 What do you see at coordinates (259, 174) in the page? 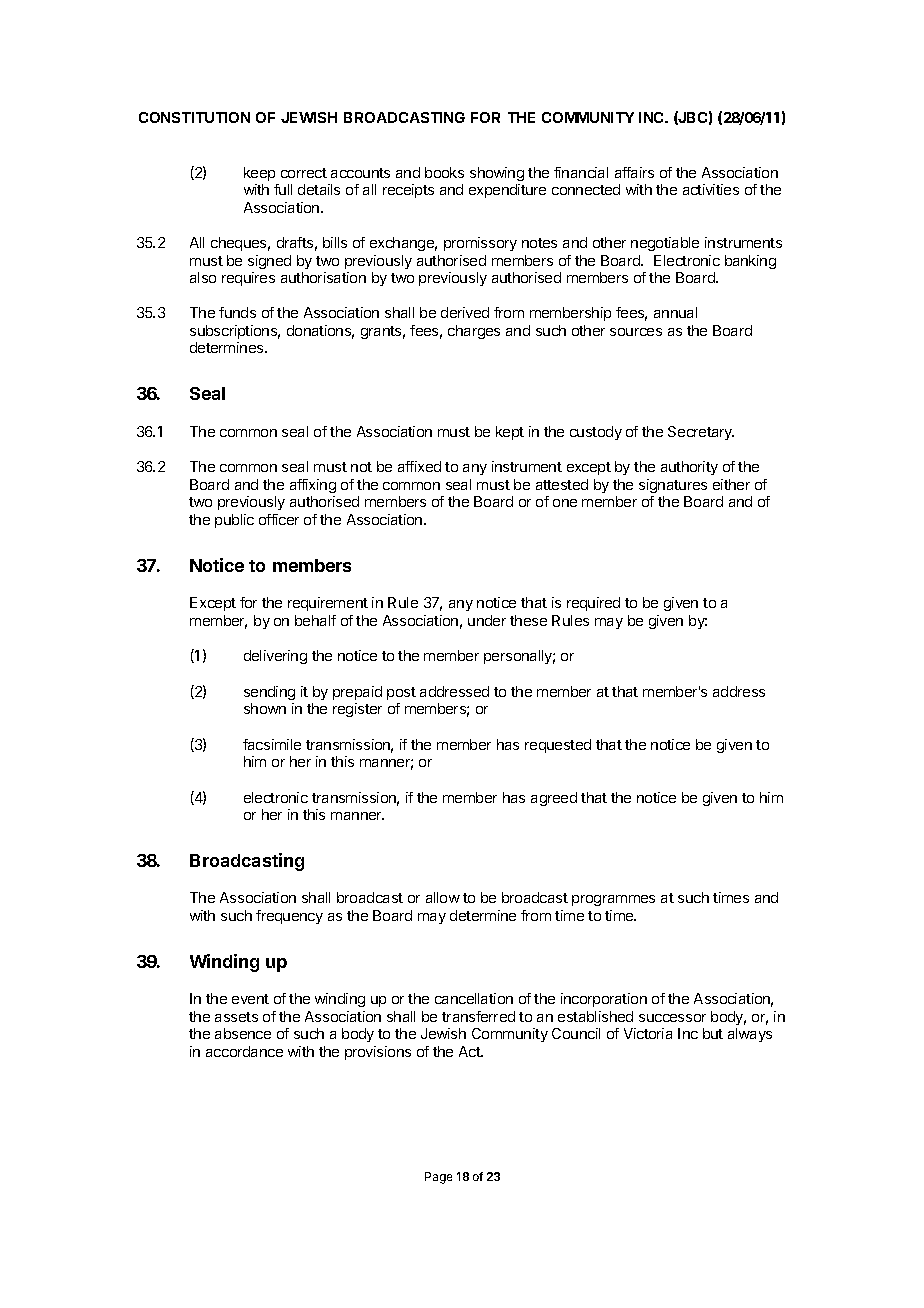
I see `keep` at bounding box center [259, 174].
